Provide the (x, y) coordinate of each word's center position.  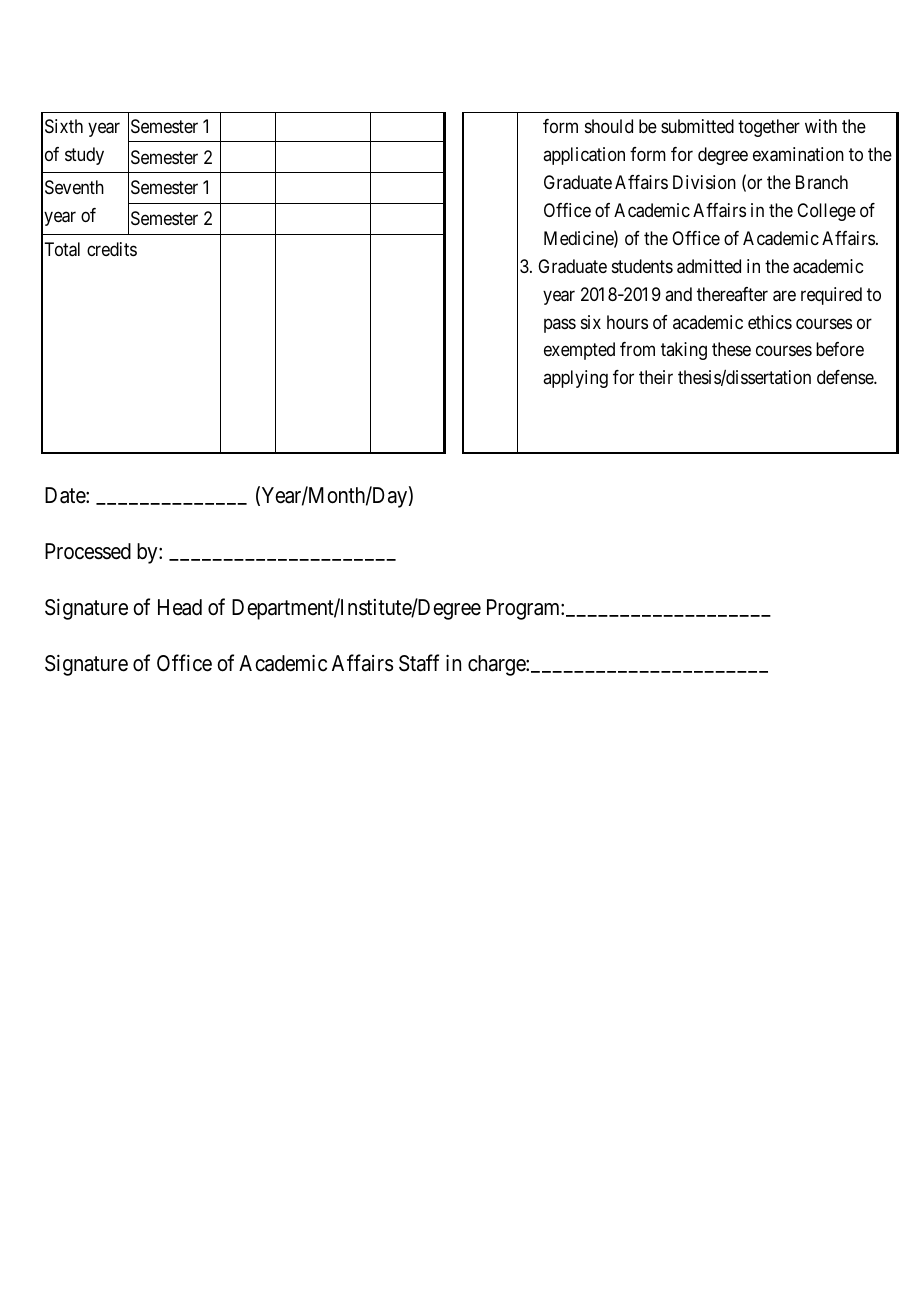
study (84, 156)
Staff (419, 663)
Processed (88, 551)
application (584, 156)
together (769, 128)
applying (575, 379)
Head (180, 607)
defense (846, 377)
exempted (579, 351)
